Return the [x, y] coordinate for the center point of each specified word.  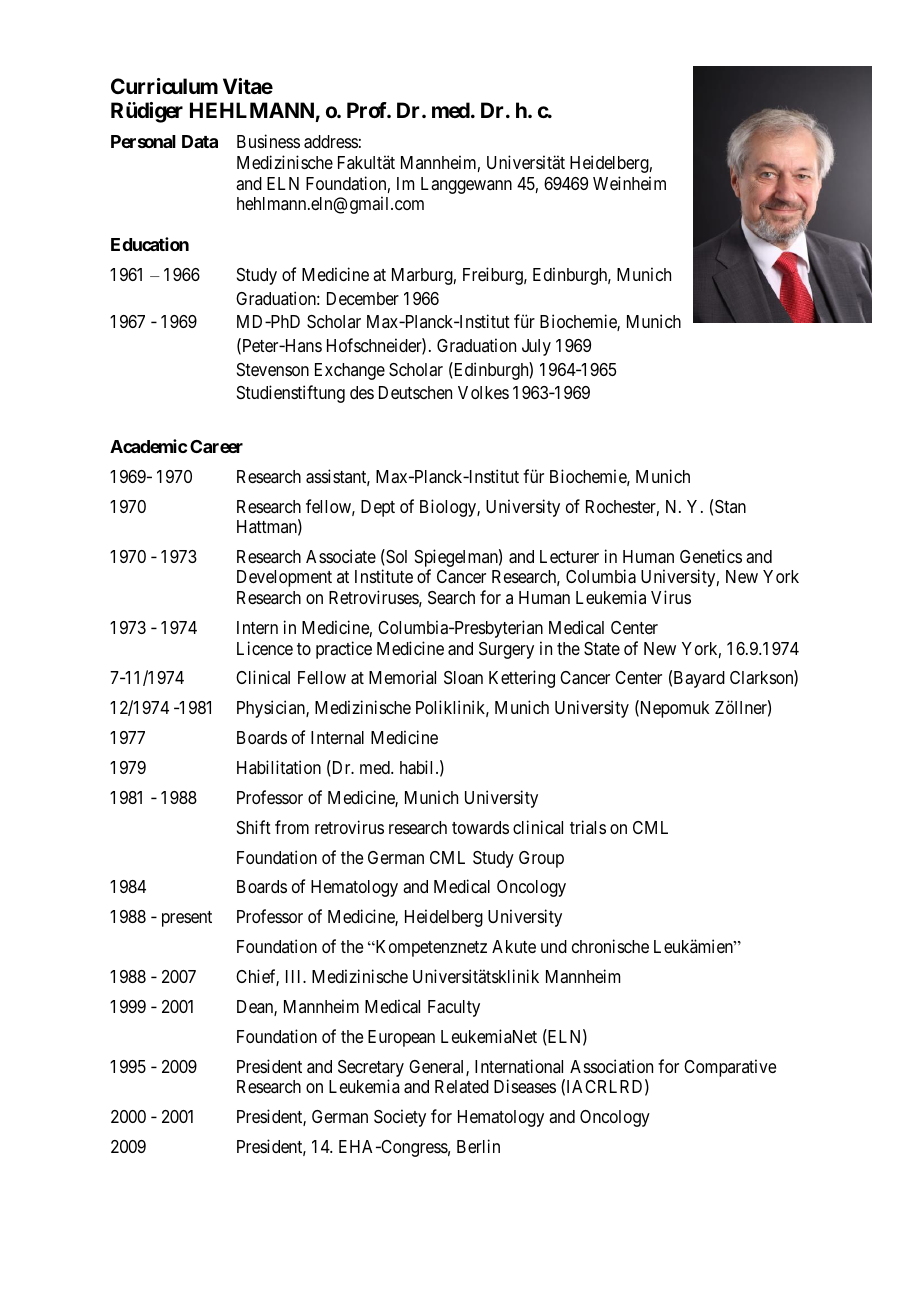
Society [400, 1118]
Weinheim [629, 183]
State [602, 649]
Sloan [463, 678]
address [331, 142]
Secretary [371, 1070]
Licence [265, 648]
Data [200, 141]
